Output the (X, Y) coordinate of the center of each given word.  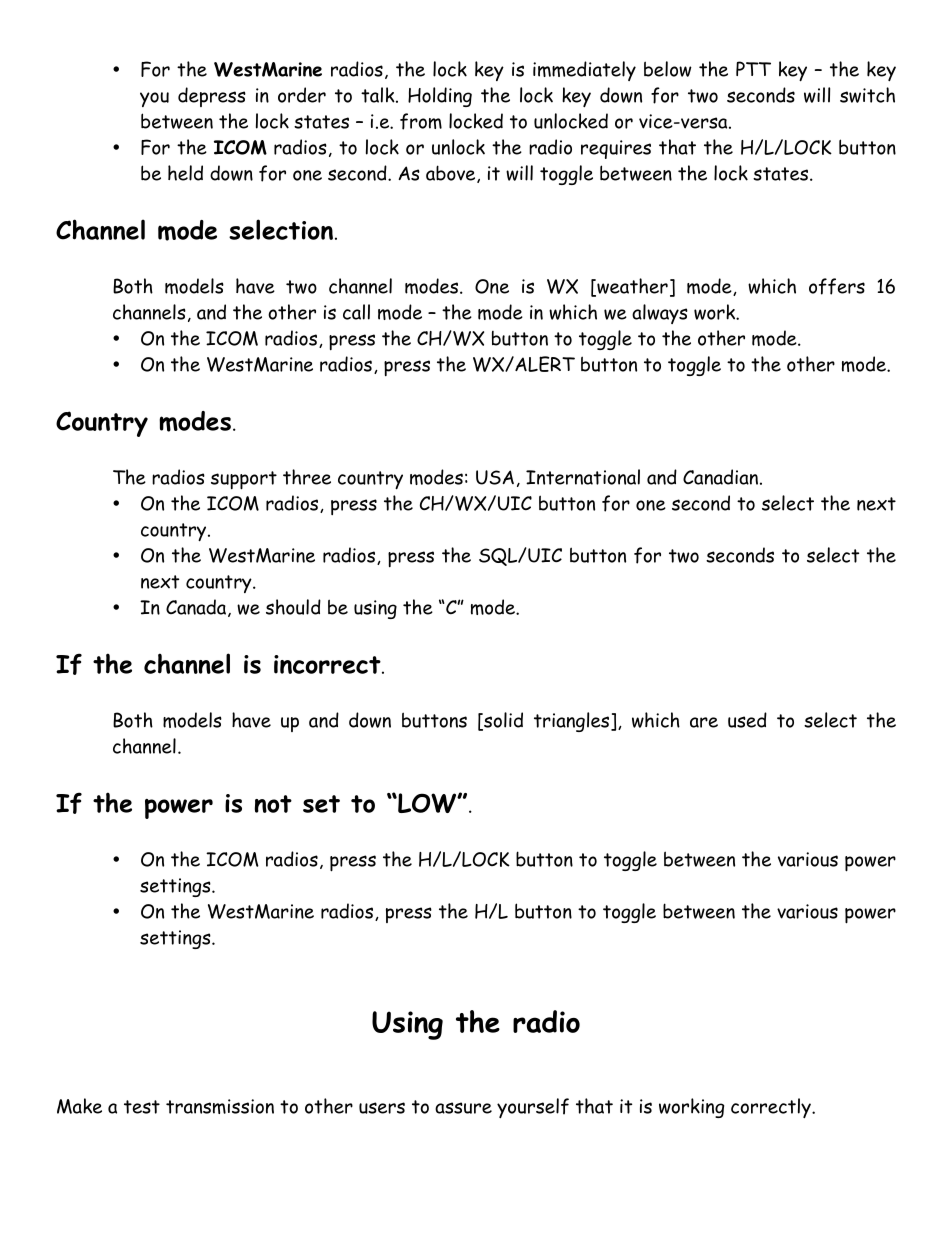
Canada (197, 608)
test (142, 1107)
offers (837, 286)
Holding (440, 97)
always (660, 314)
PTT (753, 68)
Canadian (720, 477)
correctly (772, 1108)
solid (502, 721)
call (356, 312)
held (185, 173)
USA (495, 477)
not (273, 804)
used (747, 720)
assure (463, 1108)
